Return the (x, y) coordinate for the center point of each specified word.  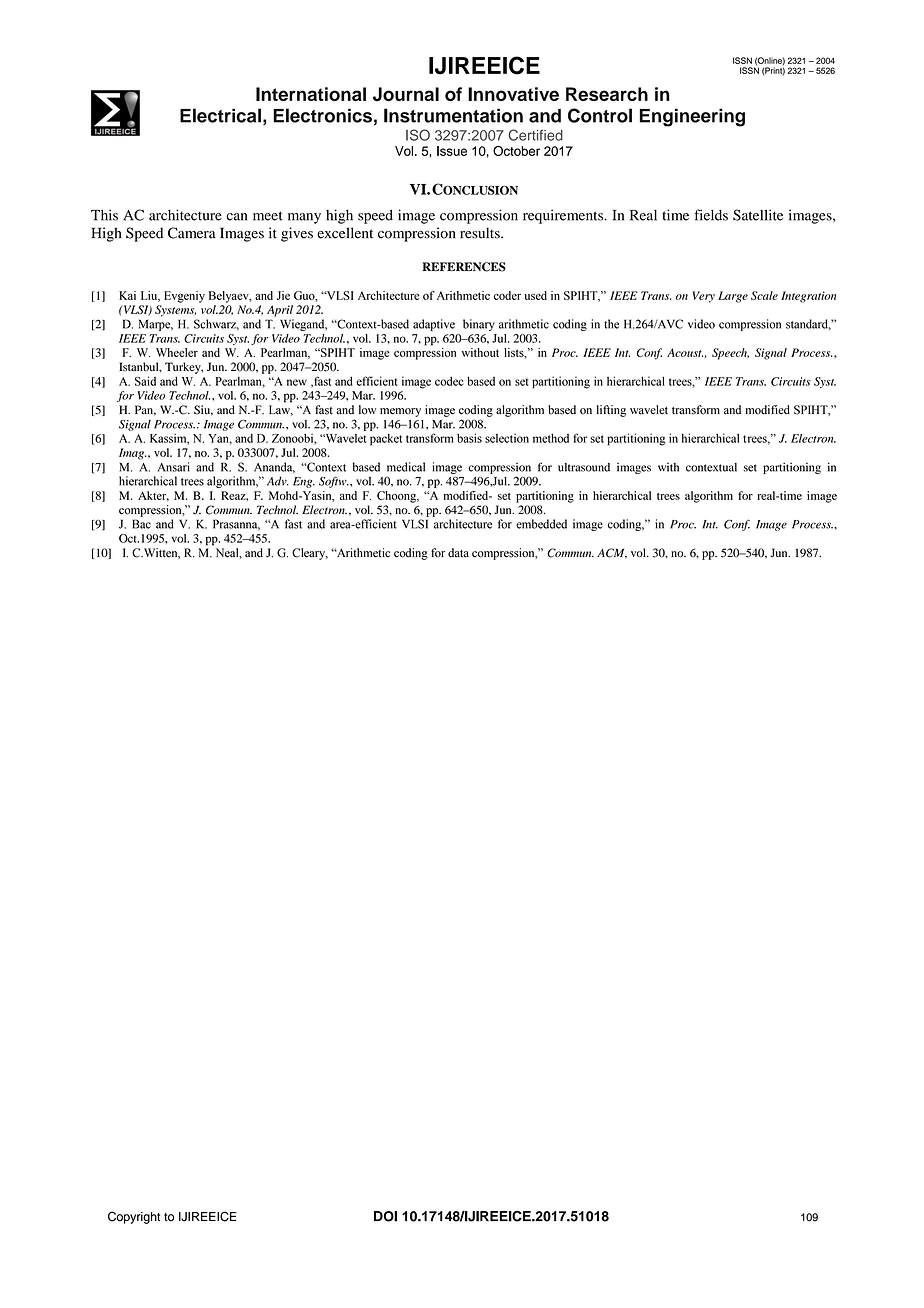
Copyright (134, 1217)
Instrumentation (453, 115)
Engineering (692, 117)
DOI (385, 1216)
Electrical (220, 115)
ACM (612, 553)
